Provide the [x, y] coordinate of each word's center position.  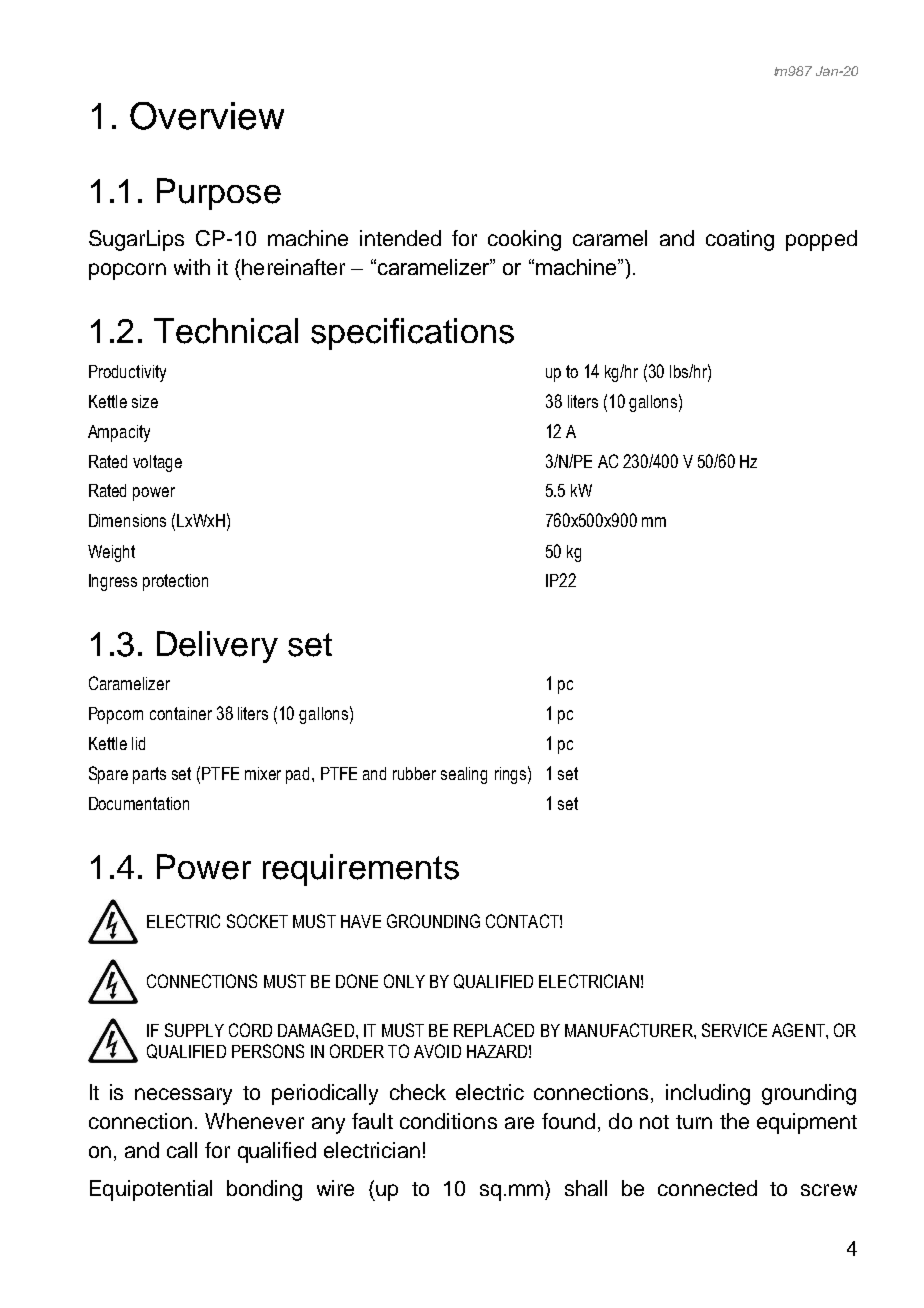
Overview [207, 116]
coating [740, 240]
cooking [524, 240]
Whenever [254, 1121]
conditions [448, 1121]
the [734, 1121]
